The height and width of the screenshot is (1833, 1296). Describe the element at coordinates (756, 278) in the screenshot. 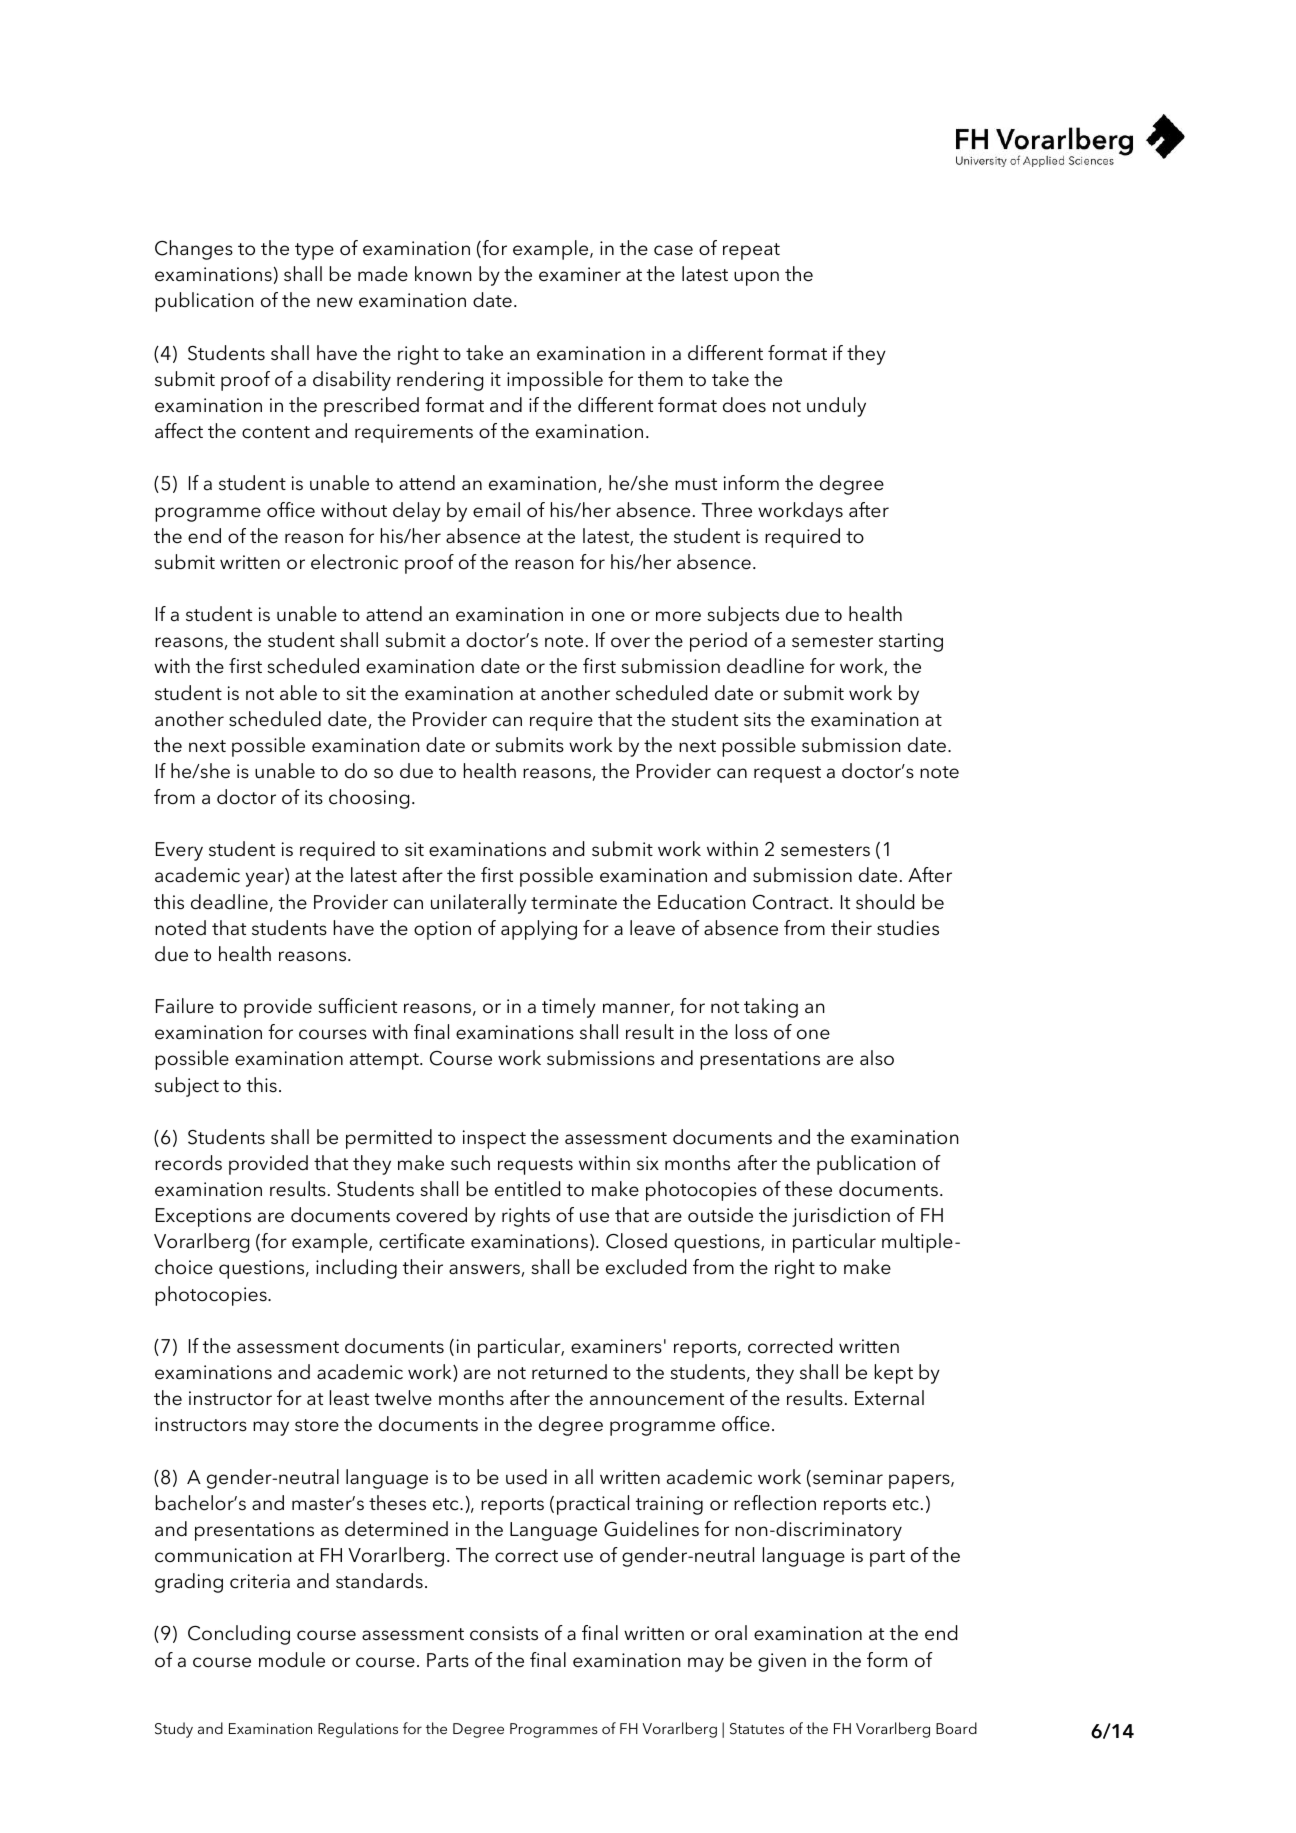

I see `upon` at that location.
